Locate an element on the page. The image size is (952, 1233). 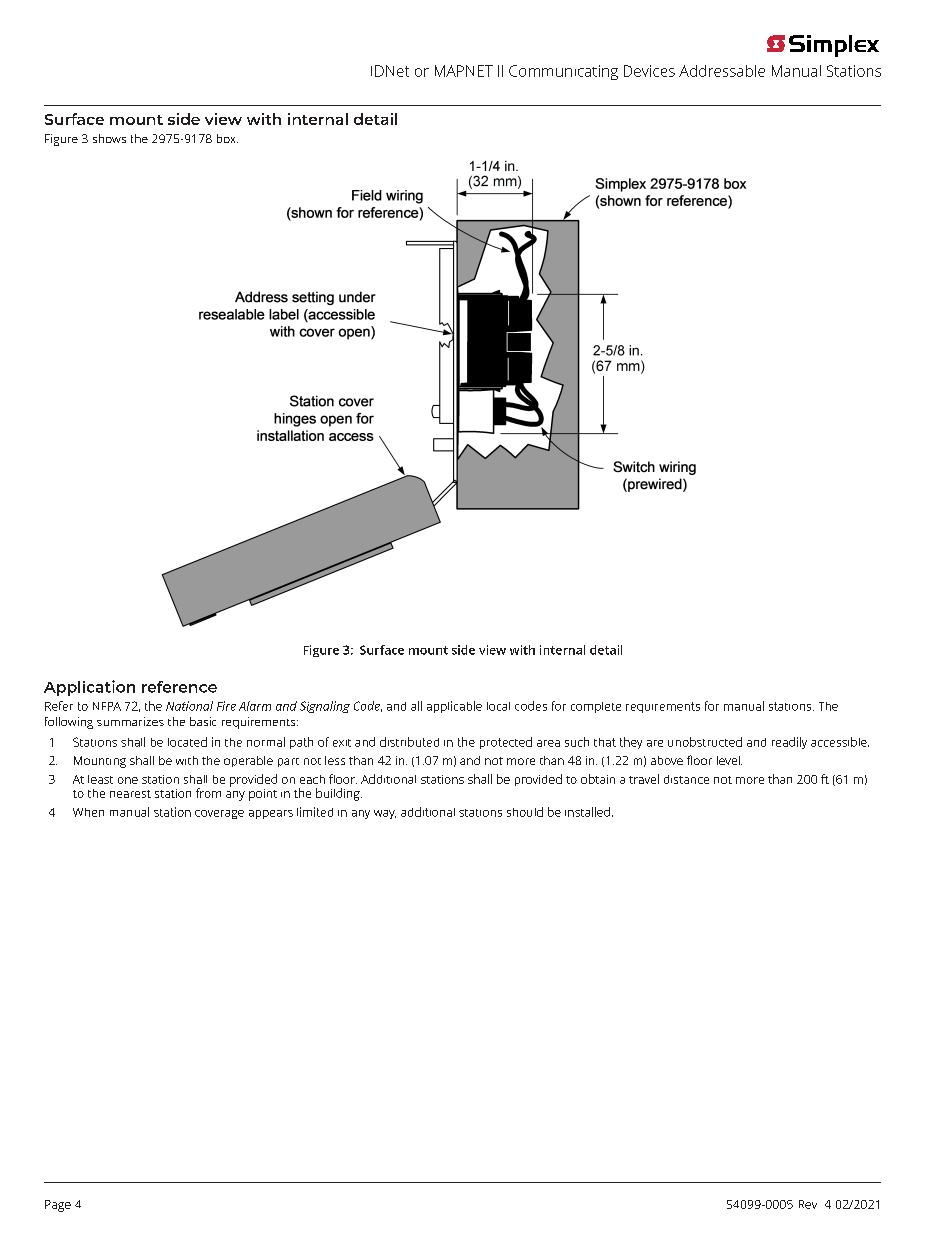
coverage is located at coordinates (219, 814).
